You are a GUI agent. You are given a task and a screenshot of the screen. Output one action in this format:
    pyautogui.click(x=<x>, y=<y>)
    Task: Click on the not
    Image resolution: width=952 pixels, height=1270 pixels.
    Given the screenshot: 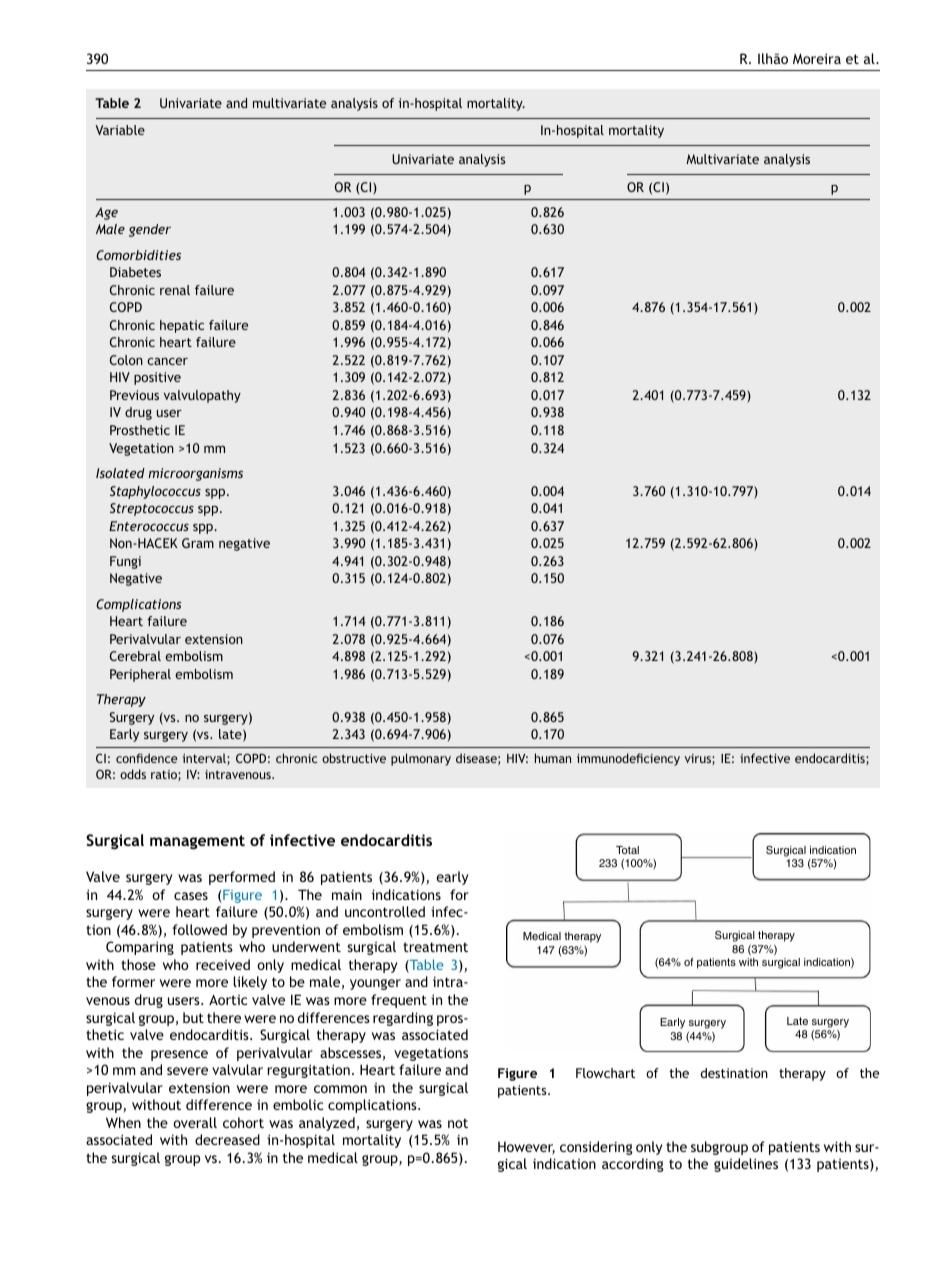 What is the action you would take?
    pyautogui.click(x=458, y=1123)
